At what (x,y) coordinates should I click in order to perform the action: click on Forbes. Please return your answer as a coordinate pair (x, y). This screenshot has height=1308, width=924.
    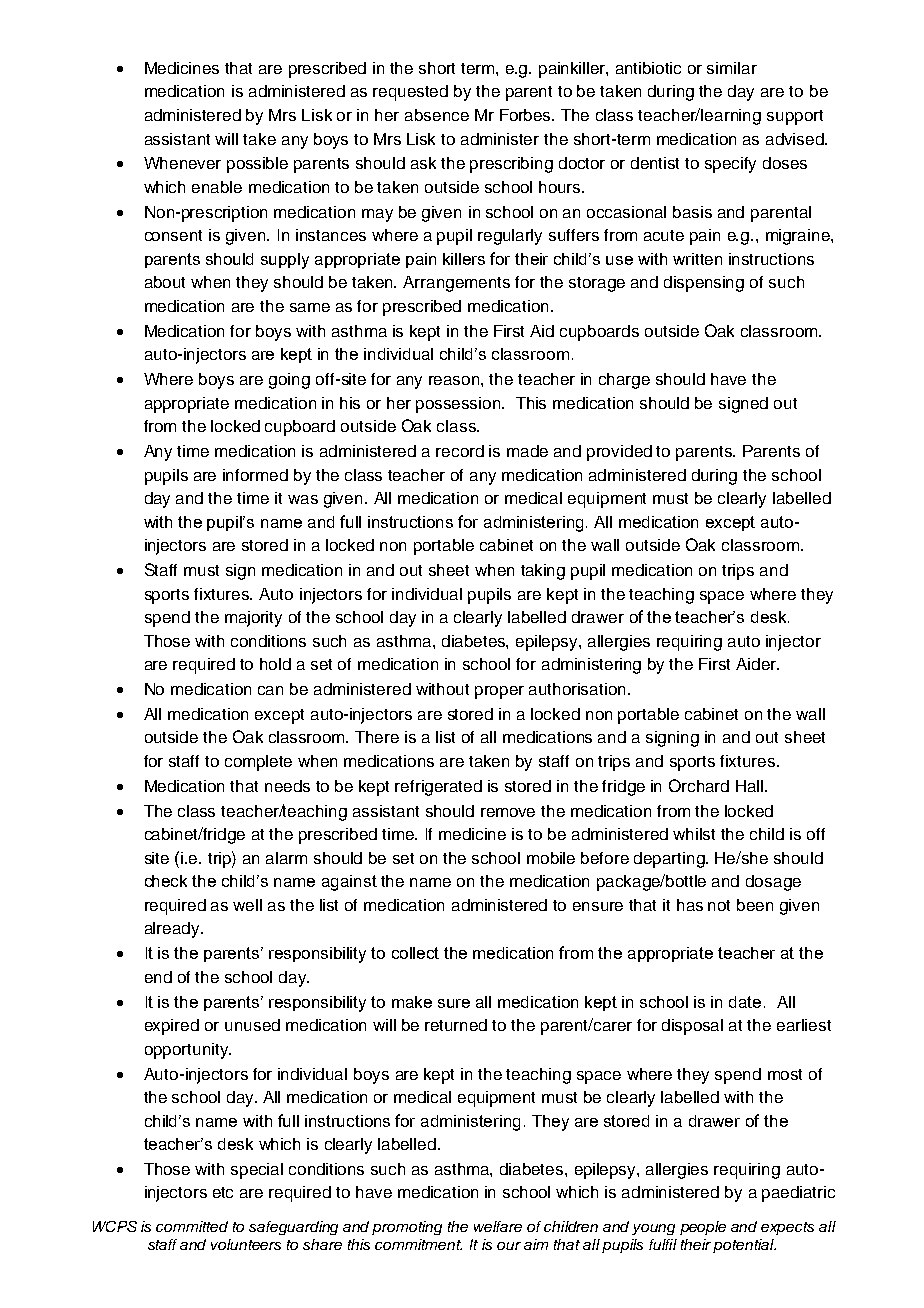
    Looking at the image, I should click on (527, 115).
